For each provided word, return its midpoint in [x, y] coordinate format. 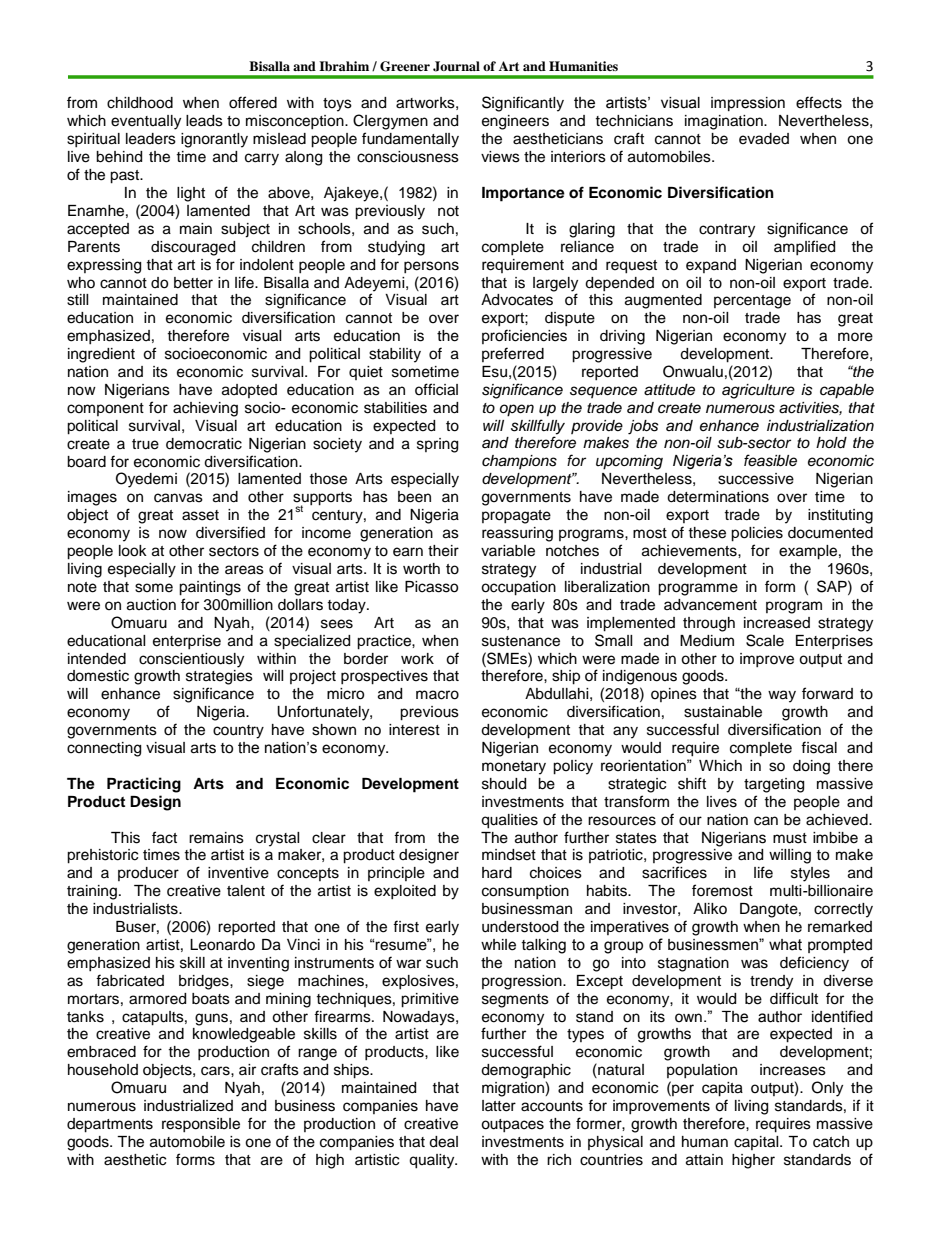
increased [777, 623]
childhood [140, 103]
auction [151, 605]
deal [443, 1142]
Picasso [431, 587]
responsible [201, 1125]
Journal [456, 66]
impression [748, 104]
